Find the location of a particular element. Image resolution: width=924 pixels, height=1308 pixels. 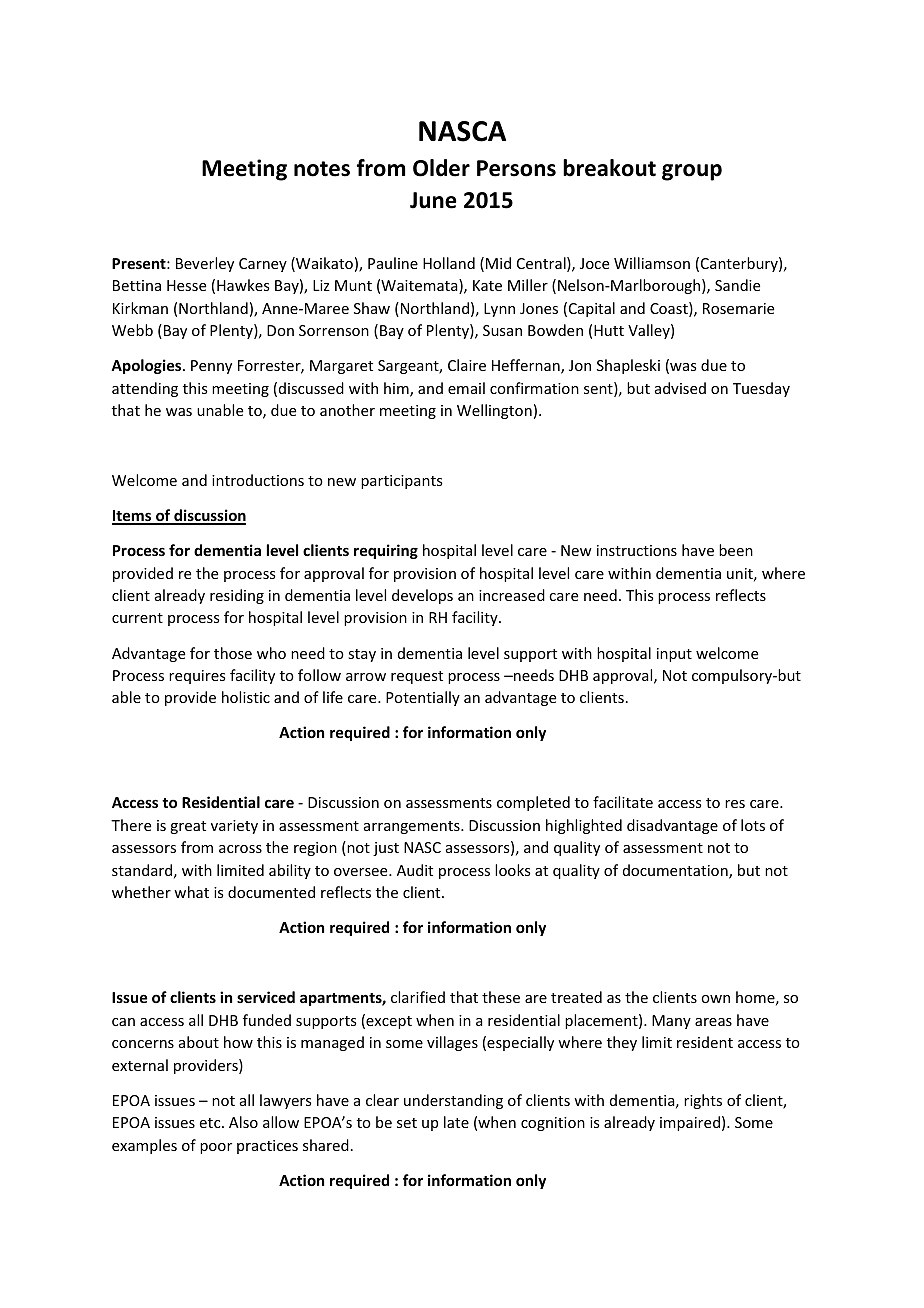

June is located at coordinates (433, 200).
